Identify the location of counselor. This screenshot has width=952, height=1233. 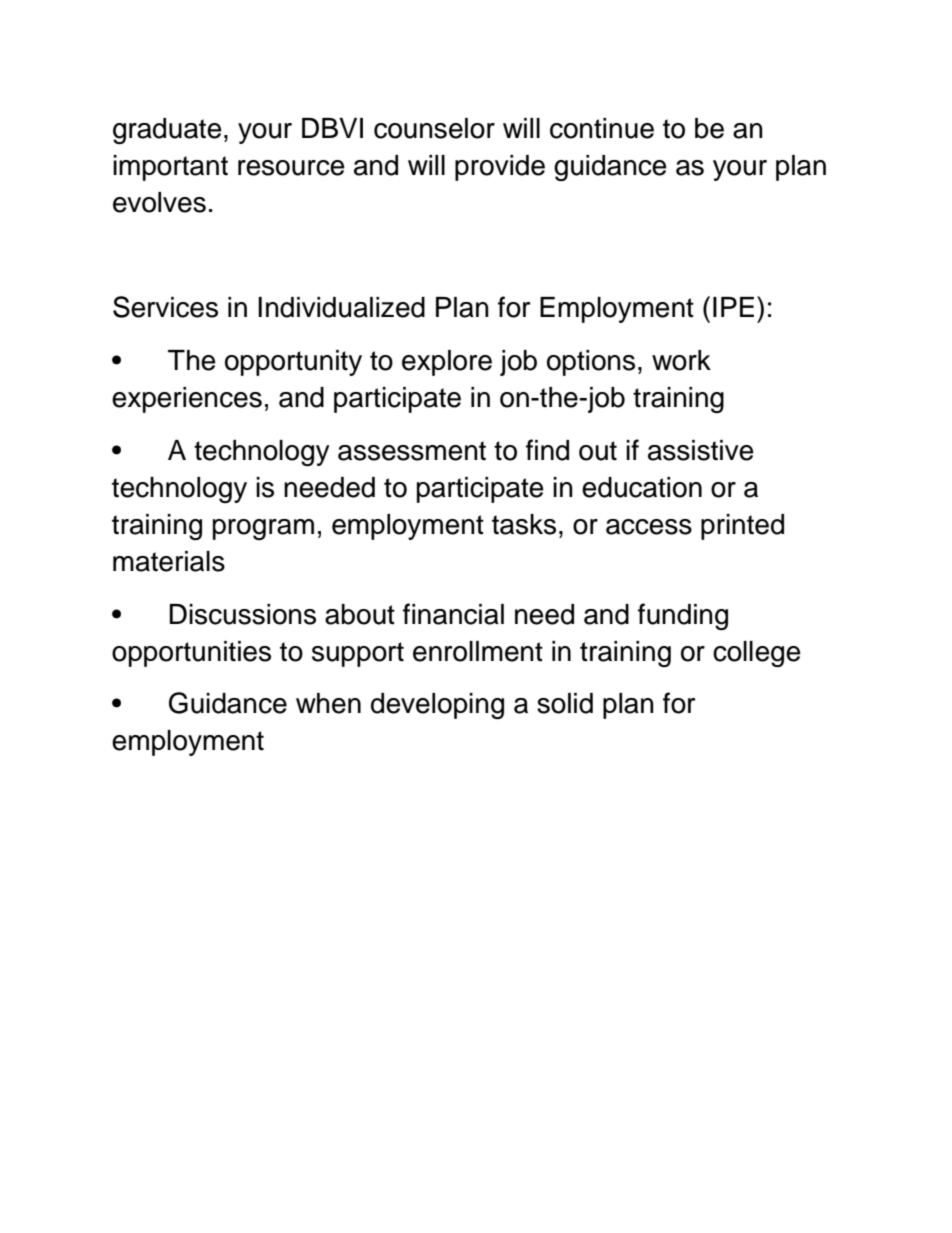
(434, 128).
